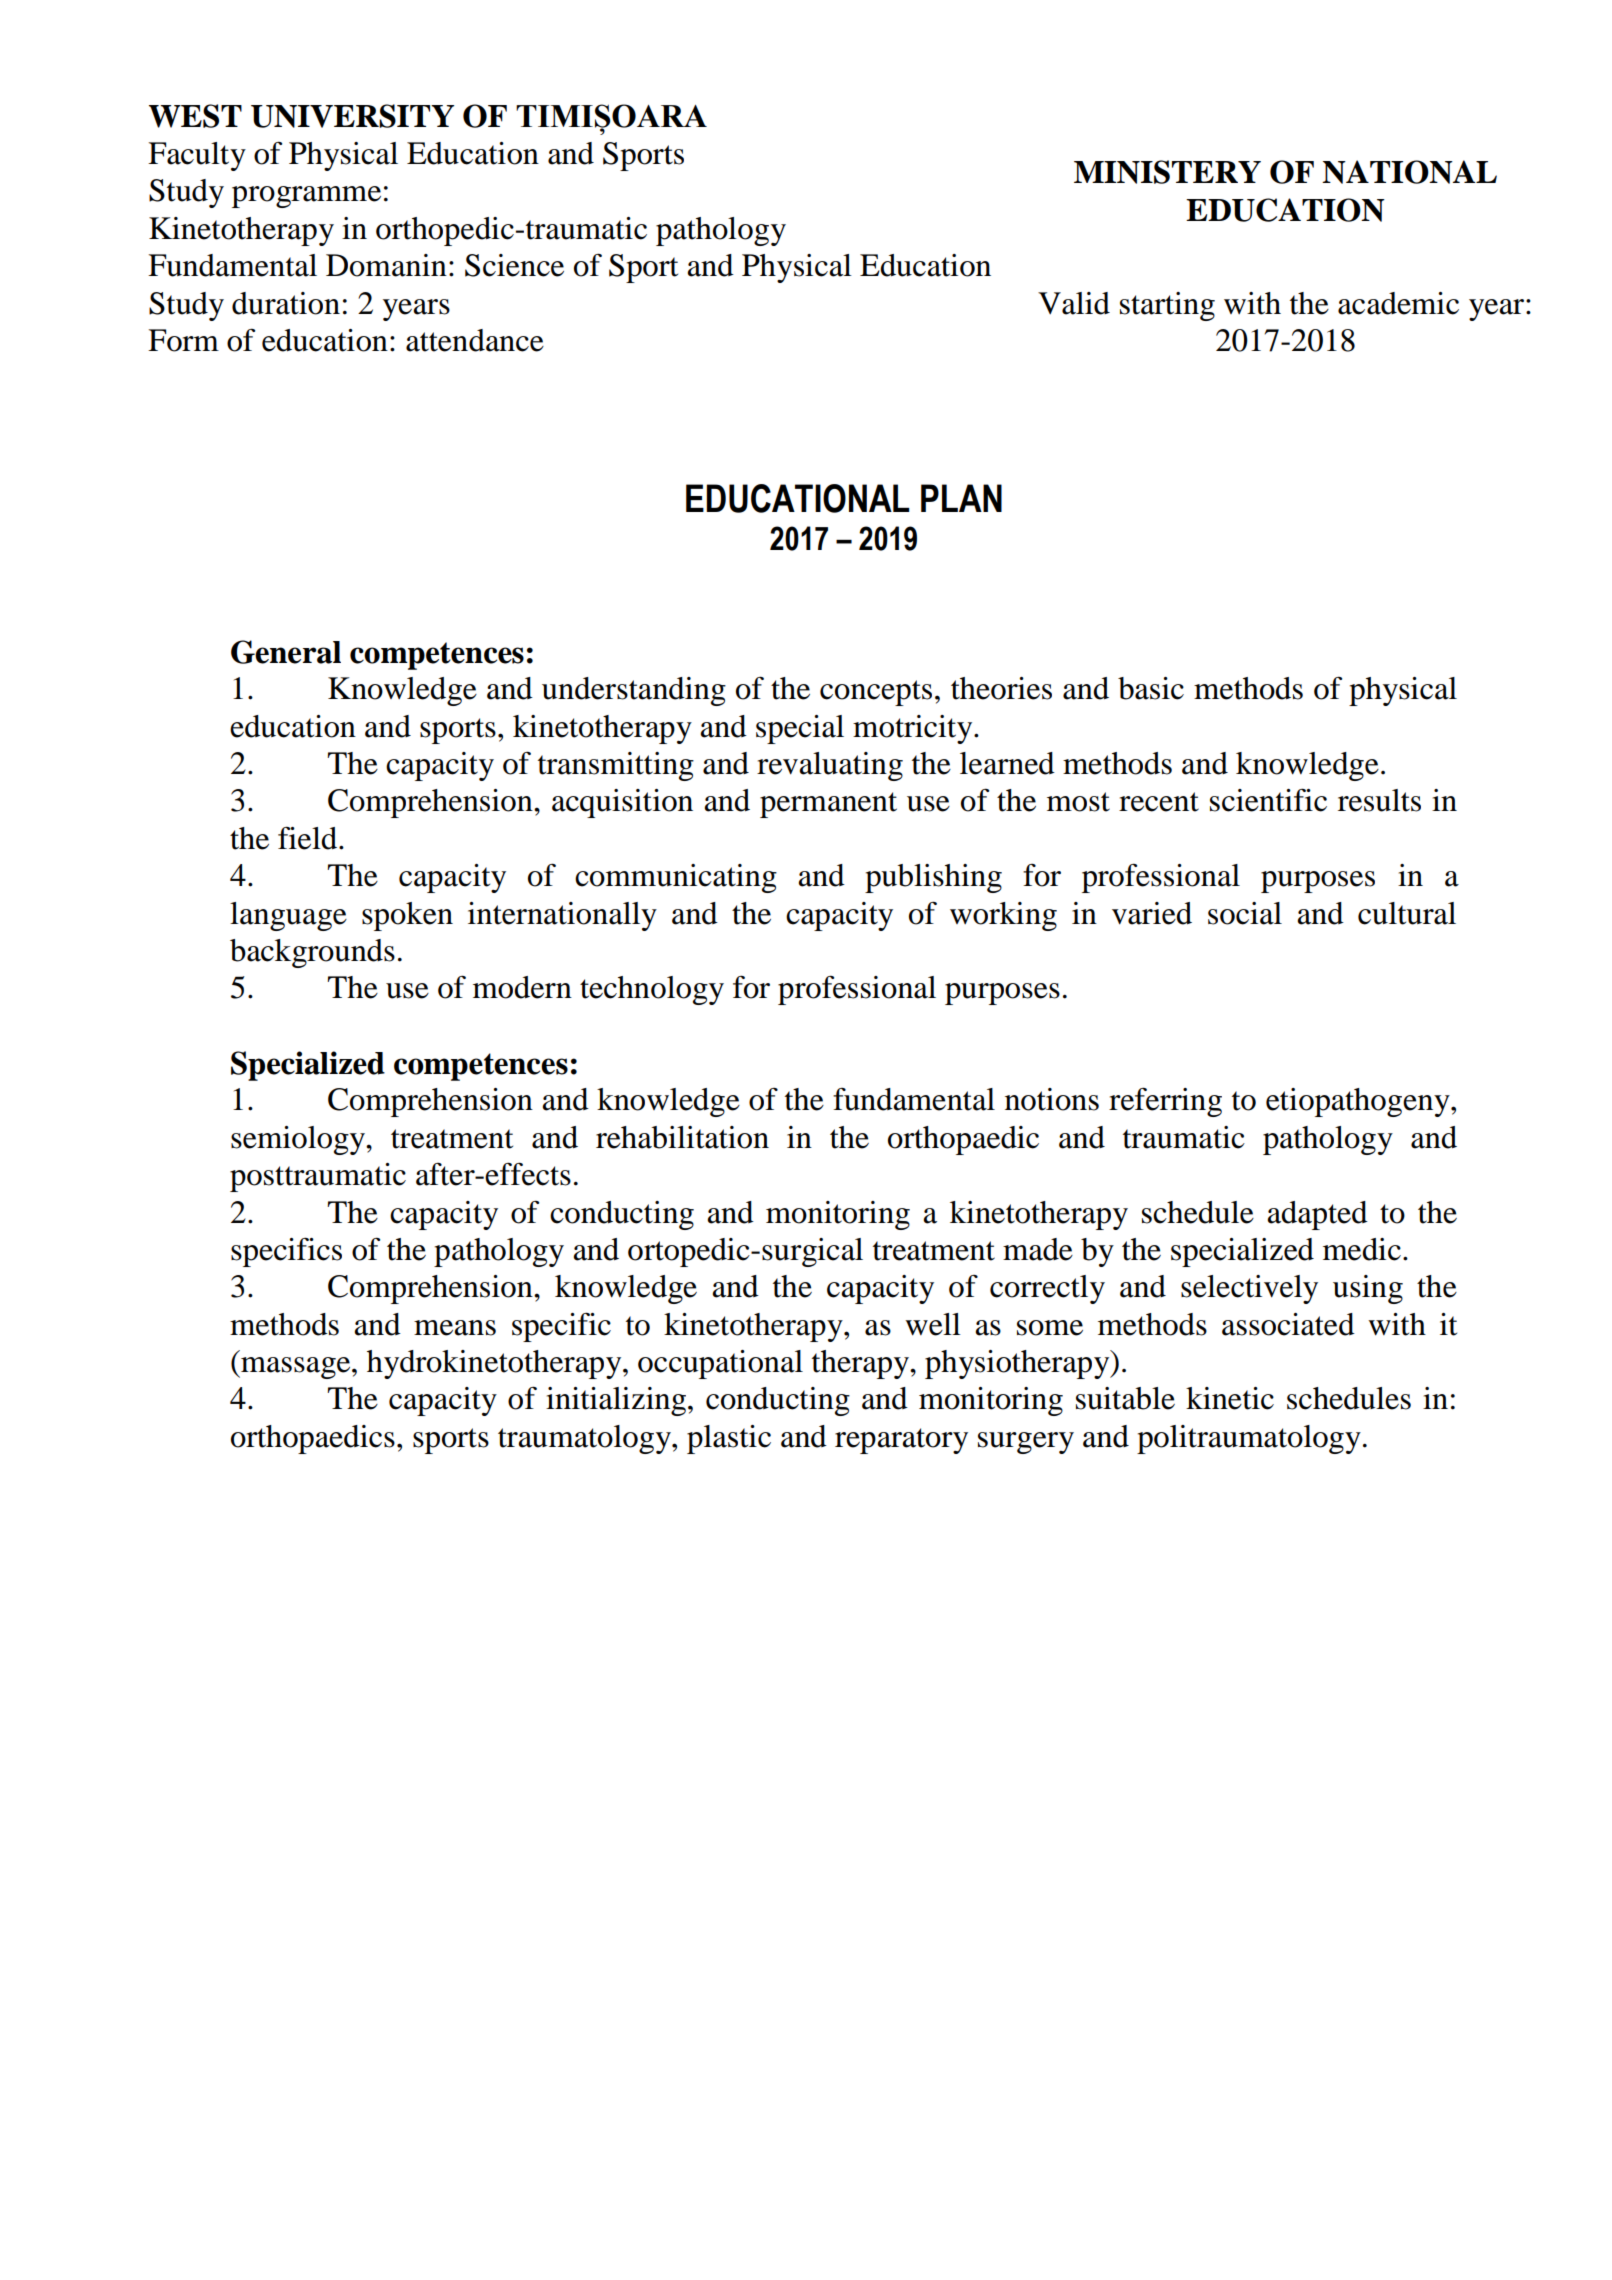  What do you see at coordinates (1151, 688) in the screenshot?
I see `basic` at bounding box center [1151, 688].
